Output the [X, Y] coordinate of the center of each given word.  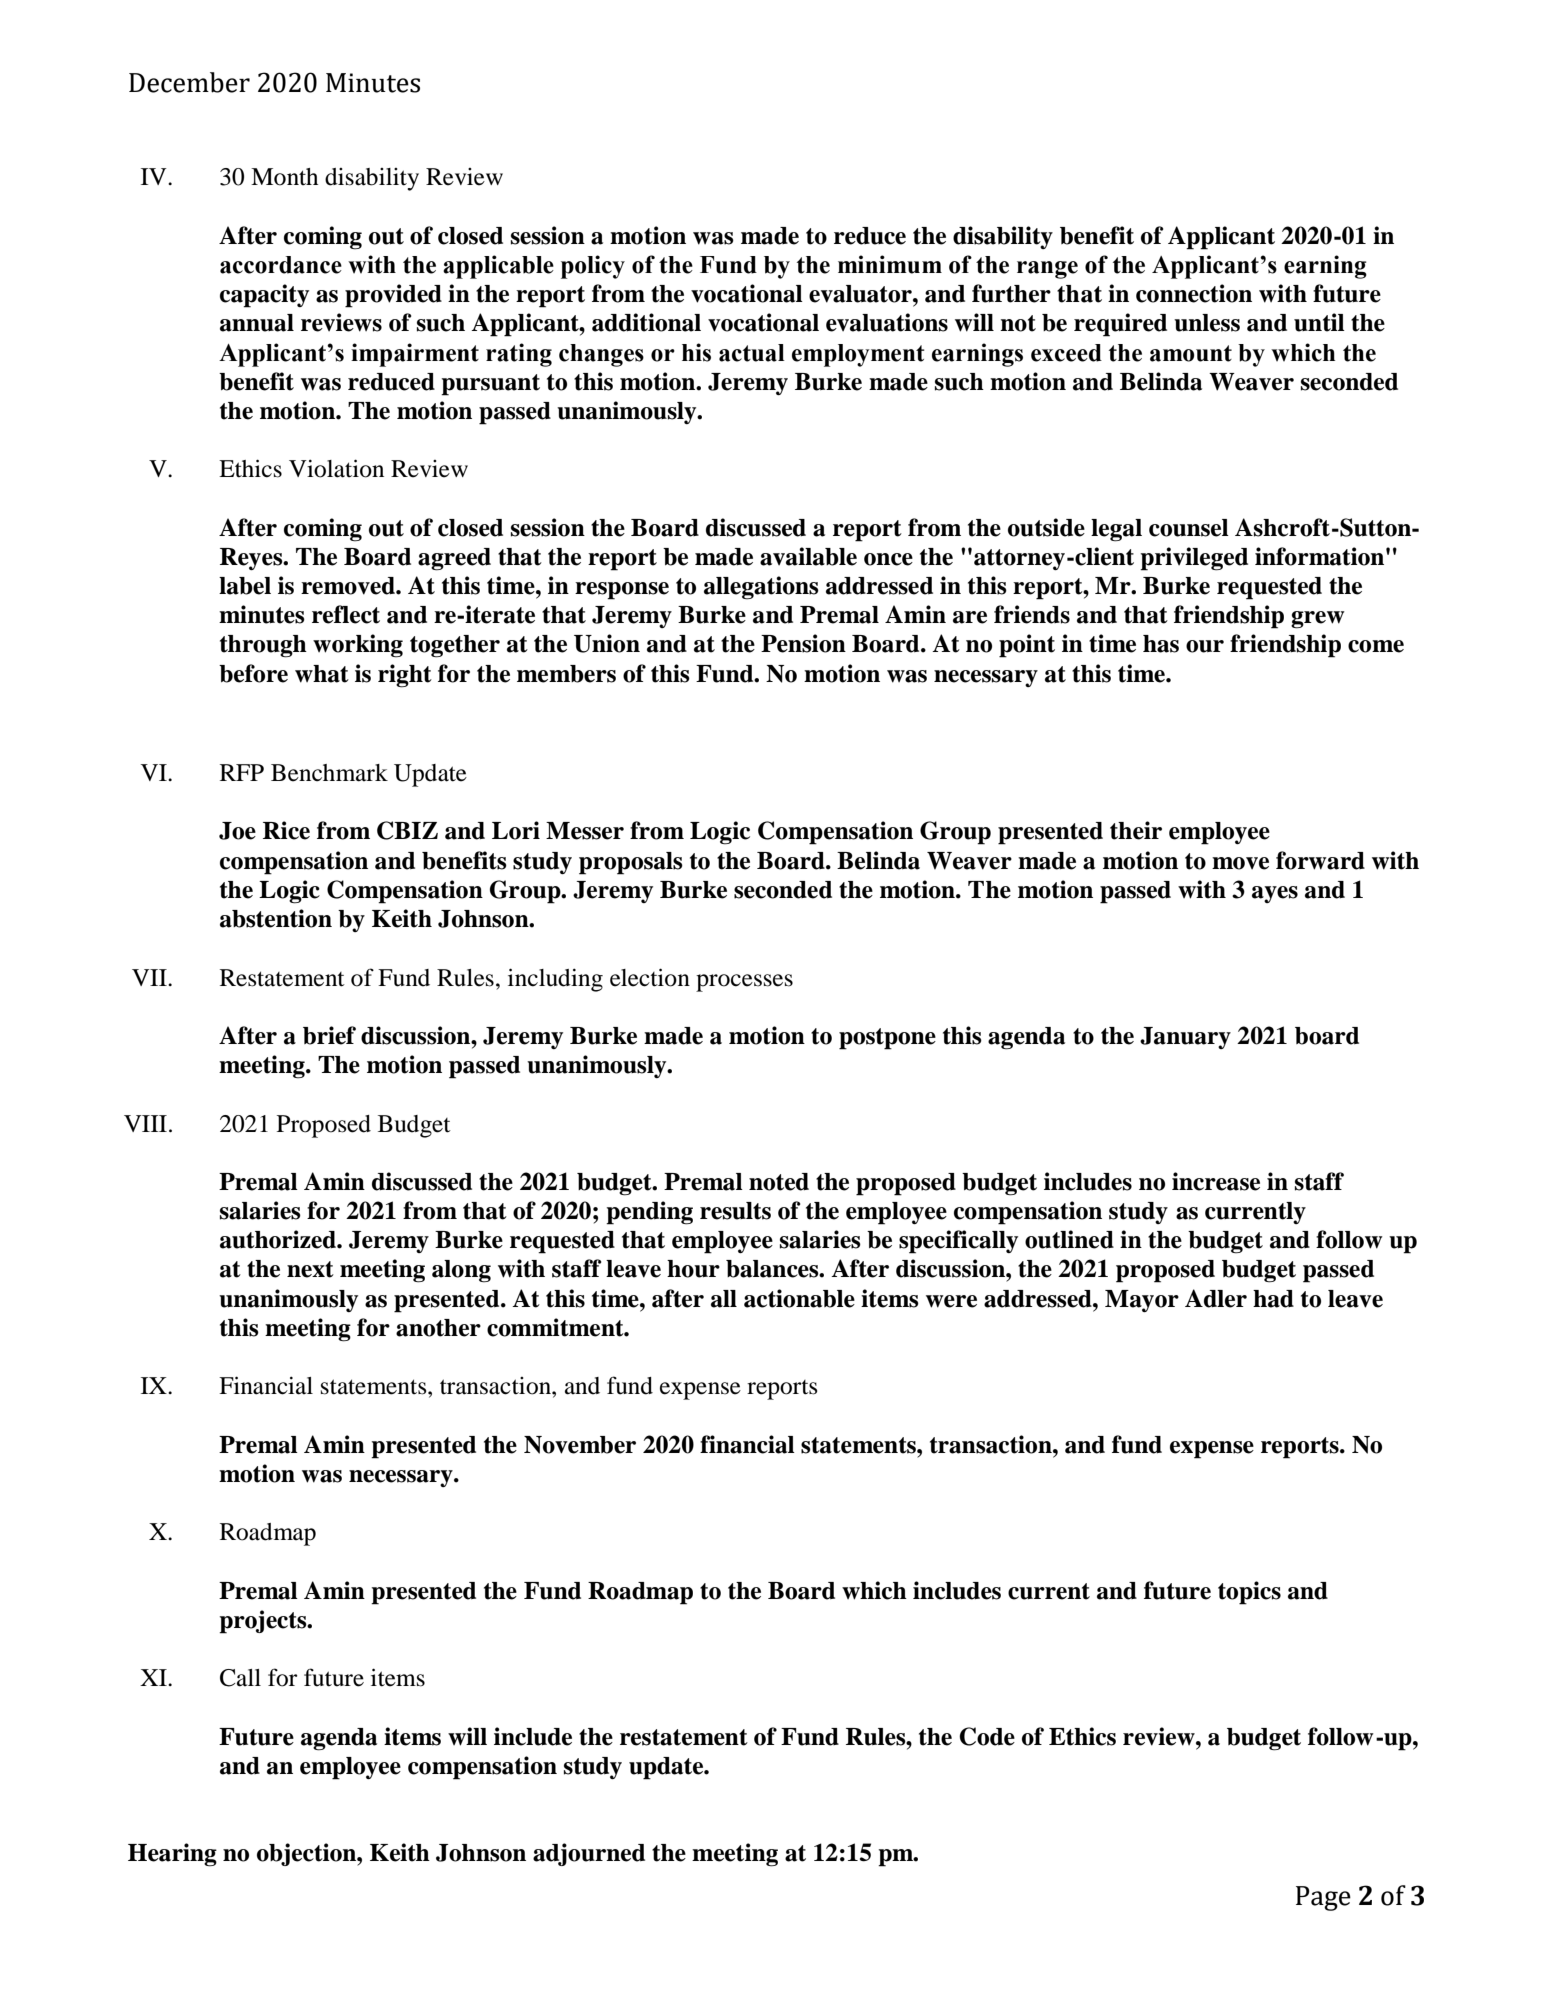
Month [284, 177]
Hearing [172, 1855]
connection [1194, 293]
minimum [890, 264]
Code [987, 1736]
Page [1323, 1898]
